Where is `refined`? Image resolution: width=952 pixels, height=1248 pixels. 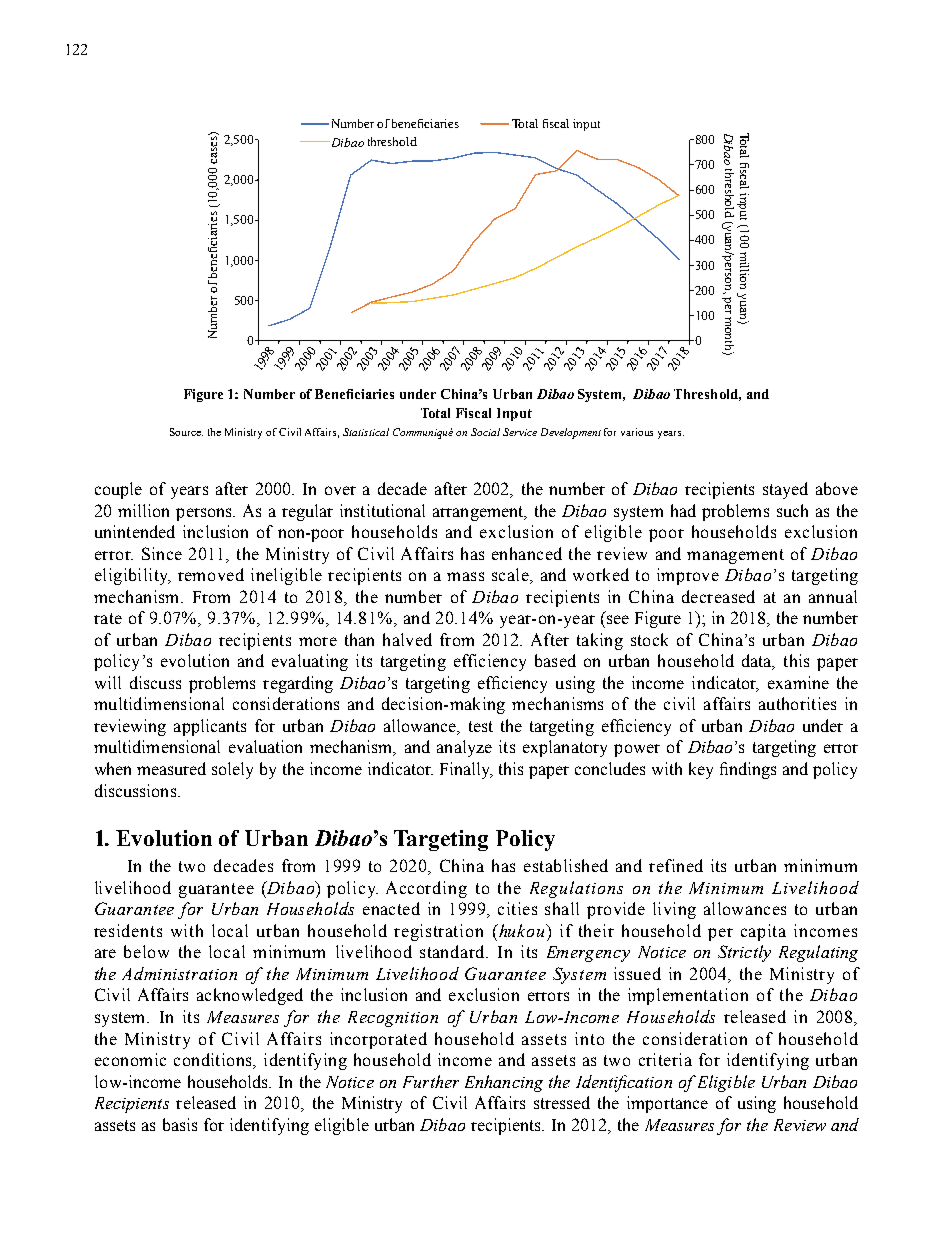 refined is located at coordinates (676, 865).
